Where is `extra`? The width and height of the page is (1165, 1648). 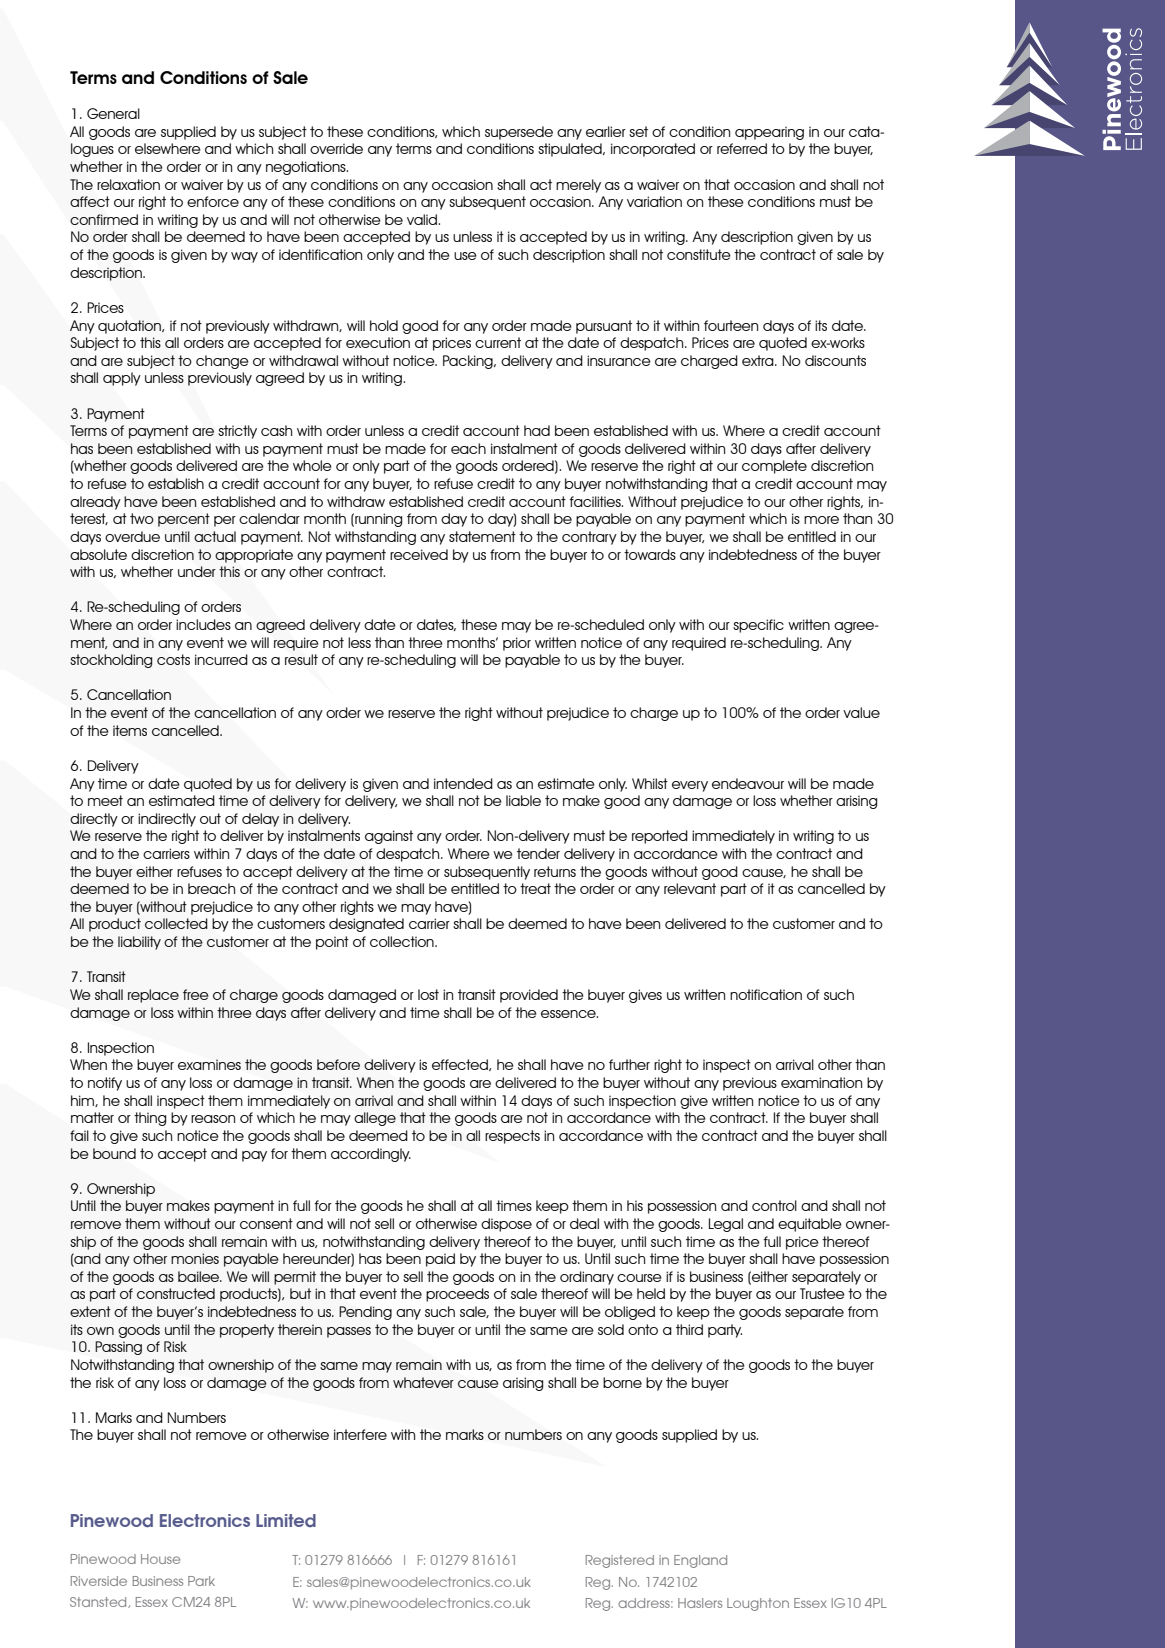
extra is located at coordinates (759, 360).
